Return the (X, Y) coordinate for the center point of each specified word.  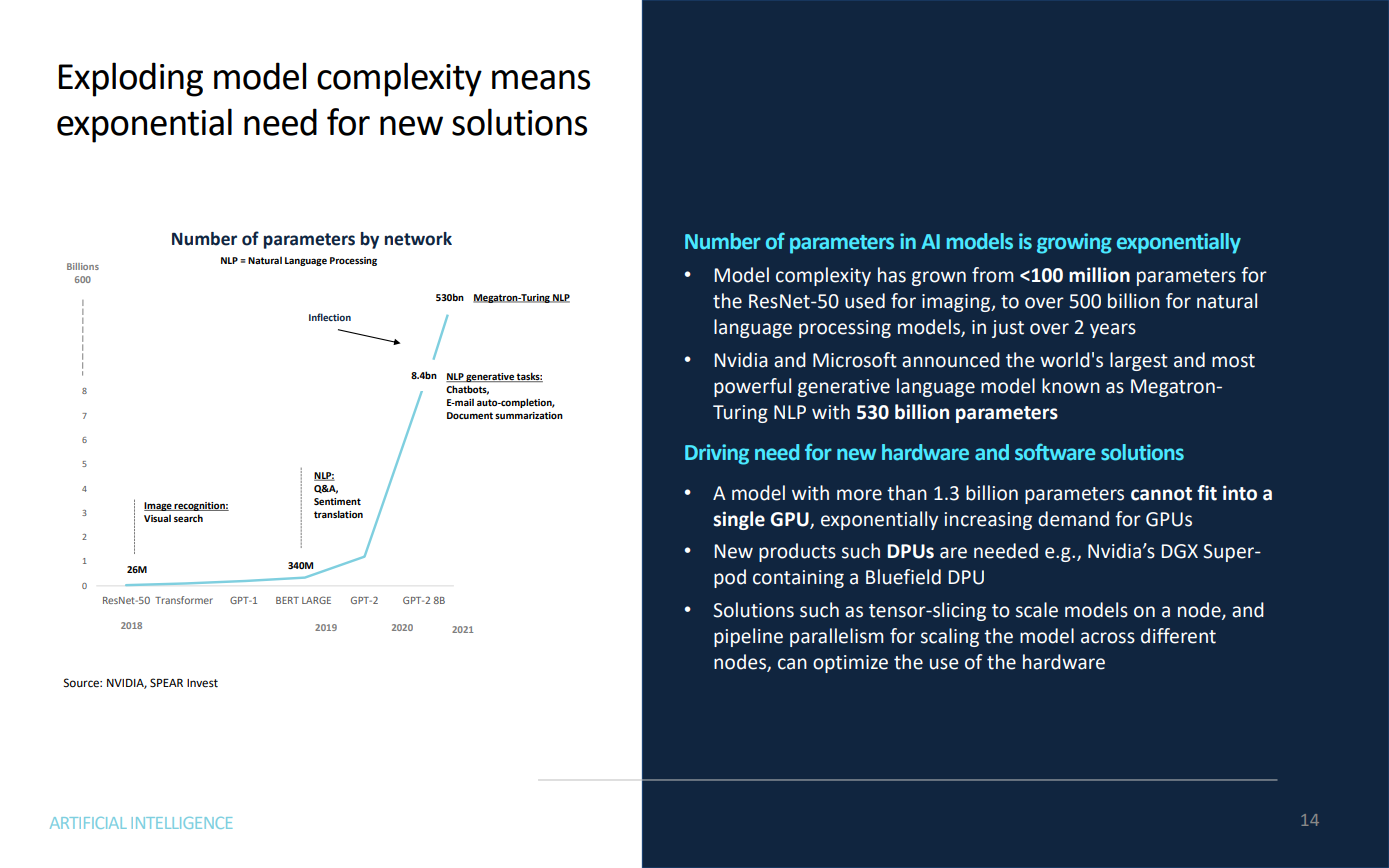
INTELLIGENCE (182, 823)
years (1113, 330)
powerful (752, 387)
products (797, 552)
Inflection (330, 317)
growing (1074, 243)
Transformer (184, 600)
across (1108, 638)
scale (1037, 610)
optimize (850, 664)
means (541, 80)
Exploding (131, 79)
